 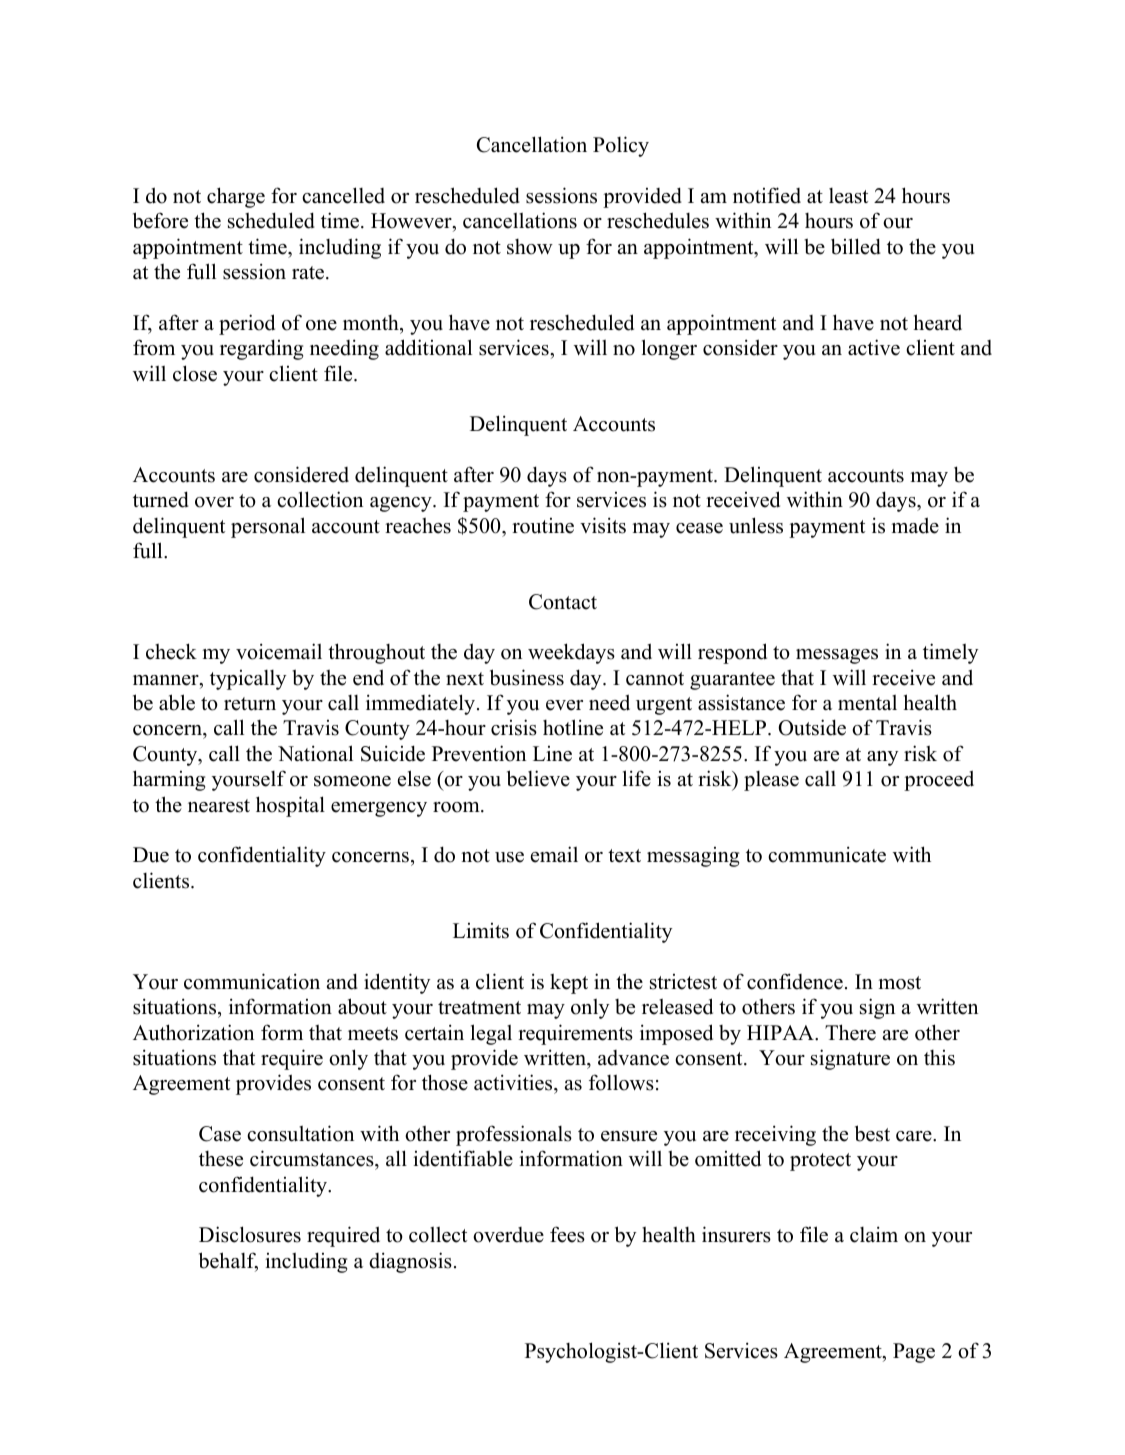 What do you see at coordinates (538, 778) in the screenshot?
I see `believe` at bounding box center [538, 778].
